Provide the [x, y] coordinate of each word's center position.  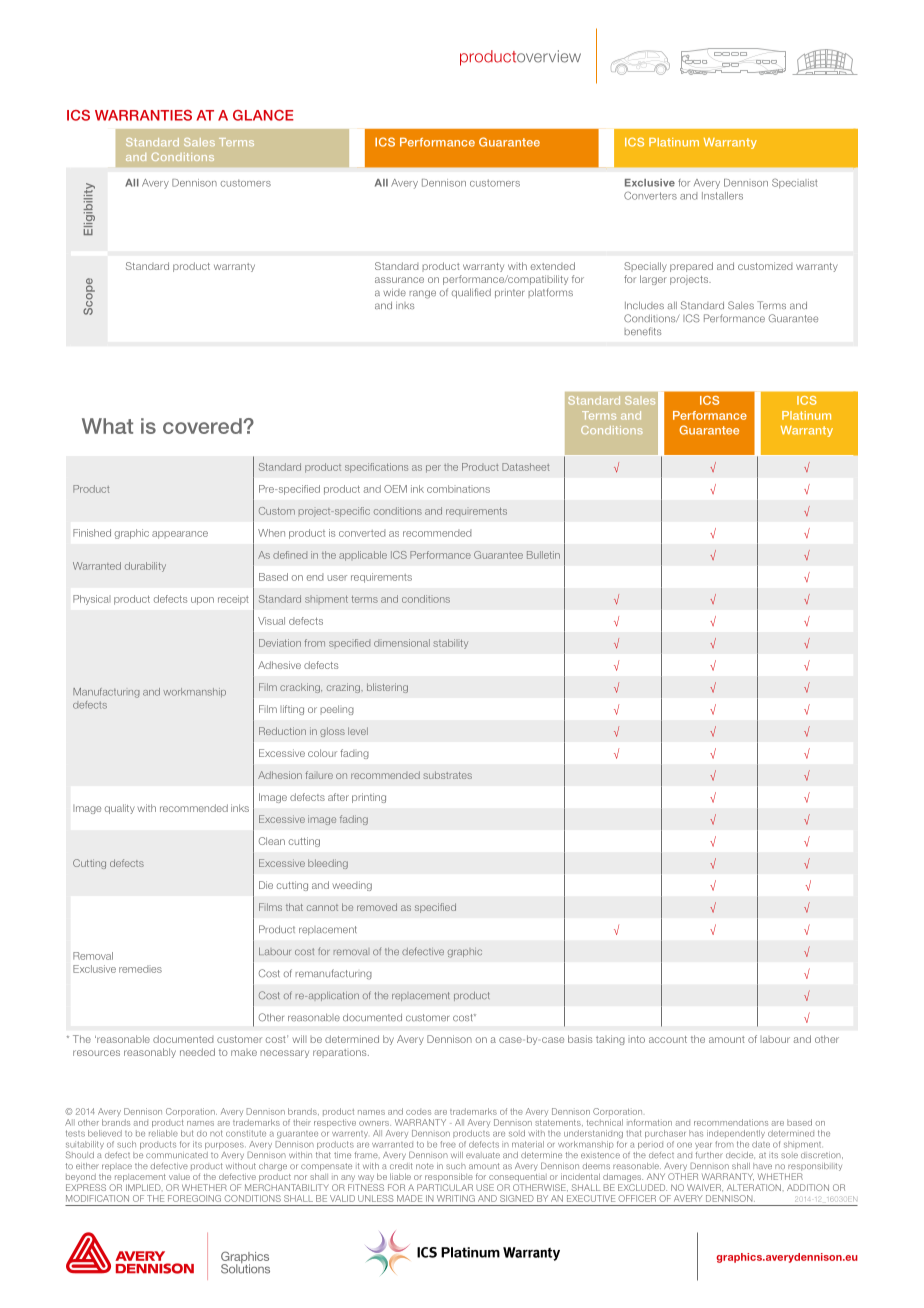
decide [740, 1155]
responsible [449, 1177]
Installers [722, 196]
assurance [399, 280]
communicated [177, 1155]
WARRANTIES [143, 115]
